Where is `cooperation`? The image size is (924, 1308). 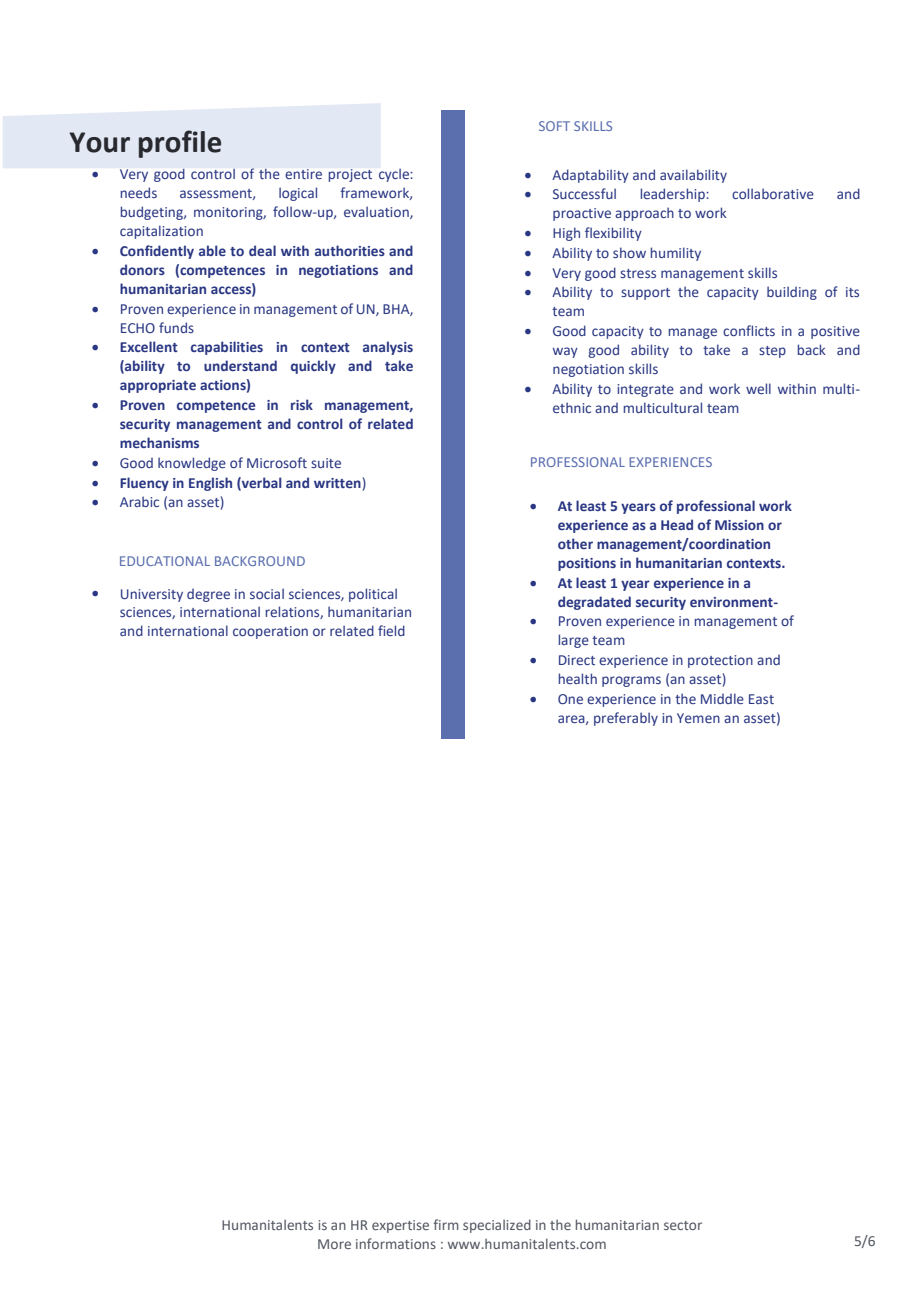
cooperation is located at coordinates (270, 632).
